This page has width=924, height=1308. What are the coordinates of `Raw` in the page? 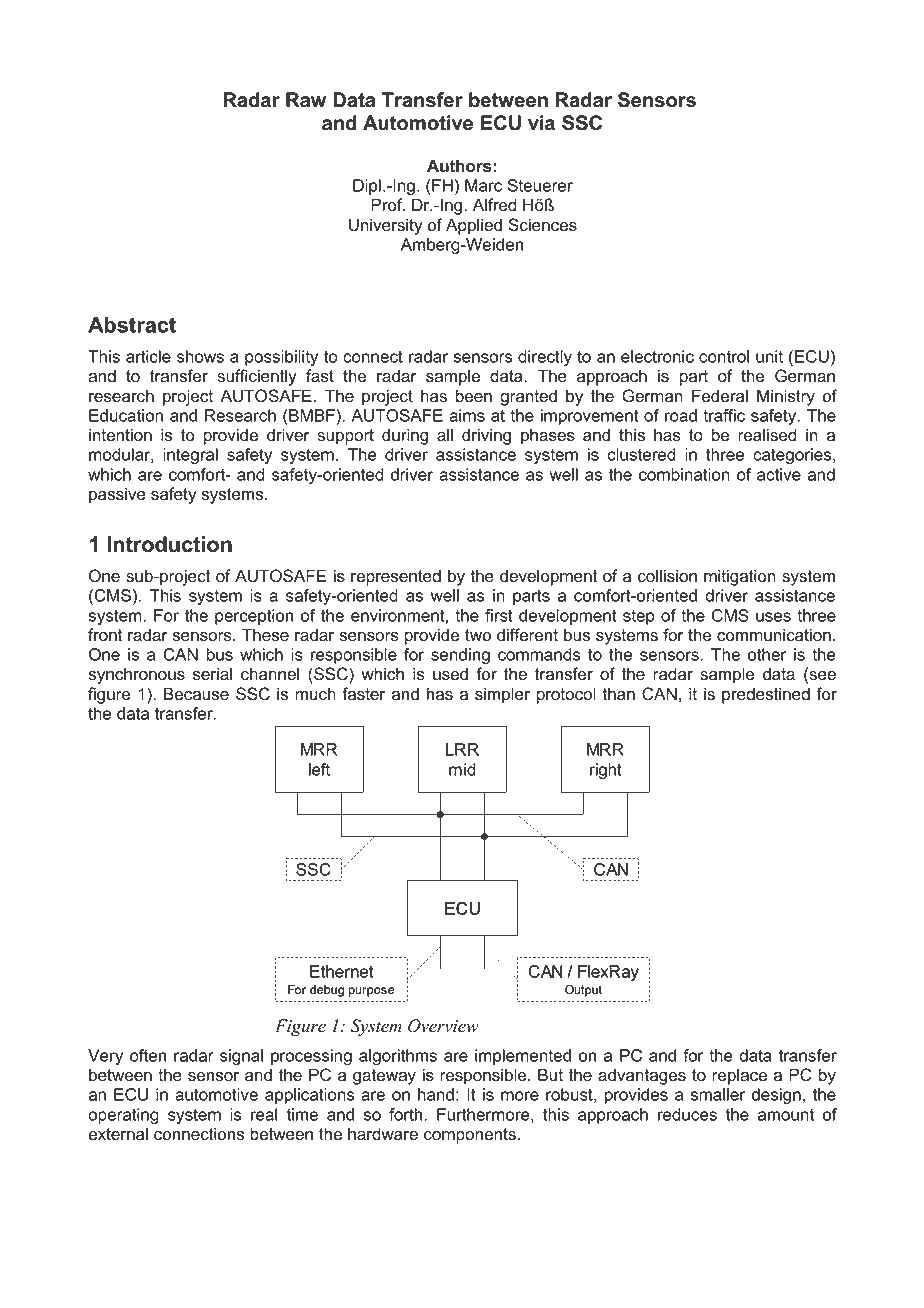 It's located at (306, 100).
